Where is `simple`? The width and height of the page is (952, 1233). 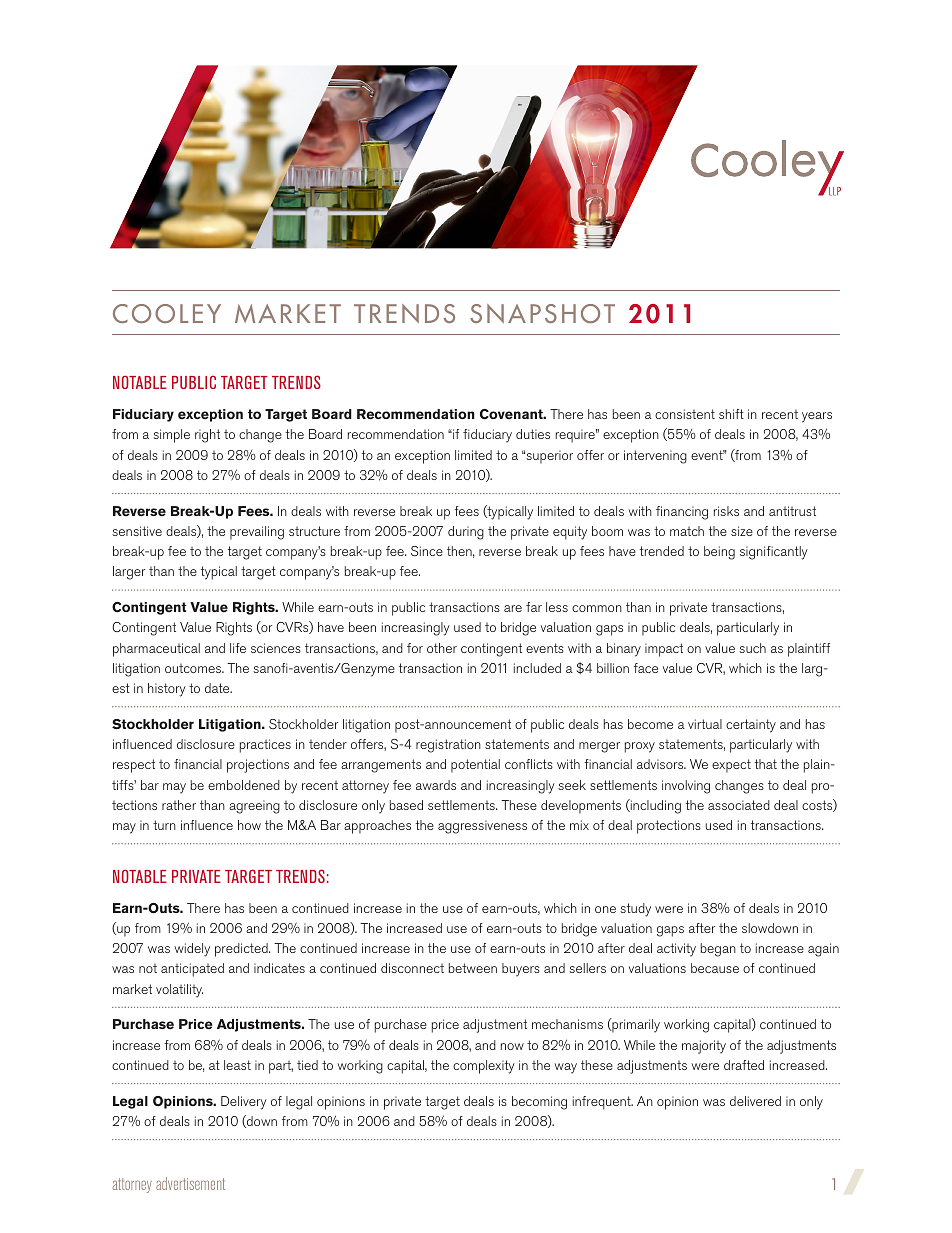 simple is located at coordinates (171, 436).
